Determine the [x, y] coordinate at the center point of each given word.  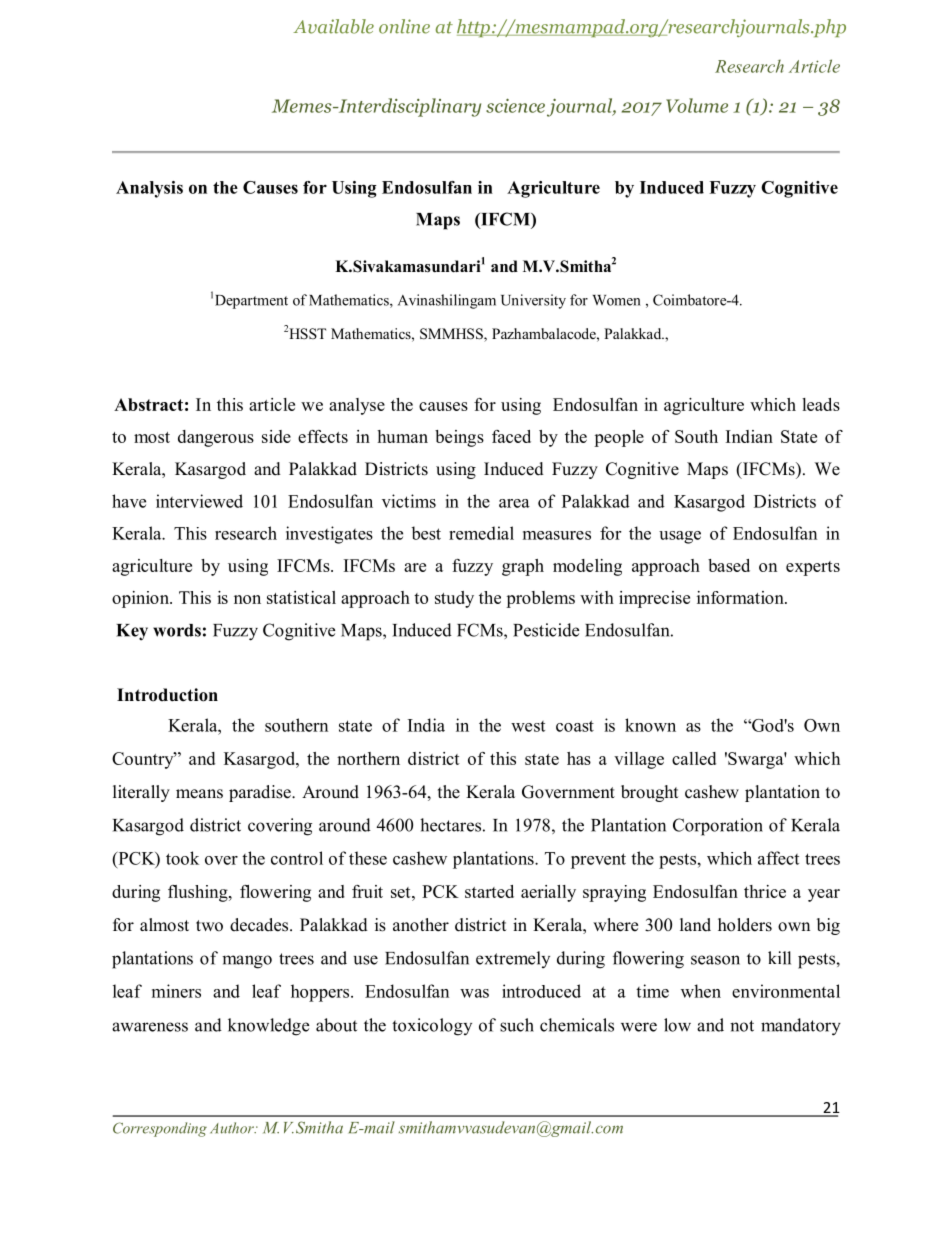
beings [459, 438]
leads [821, 404]
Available [333, 26]
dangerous [216, 438]
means [199, 794]
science [515, 105]
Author [233, 1128]
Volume [697, 105]
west [528, 726]
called [694, 758]
